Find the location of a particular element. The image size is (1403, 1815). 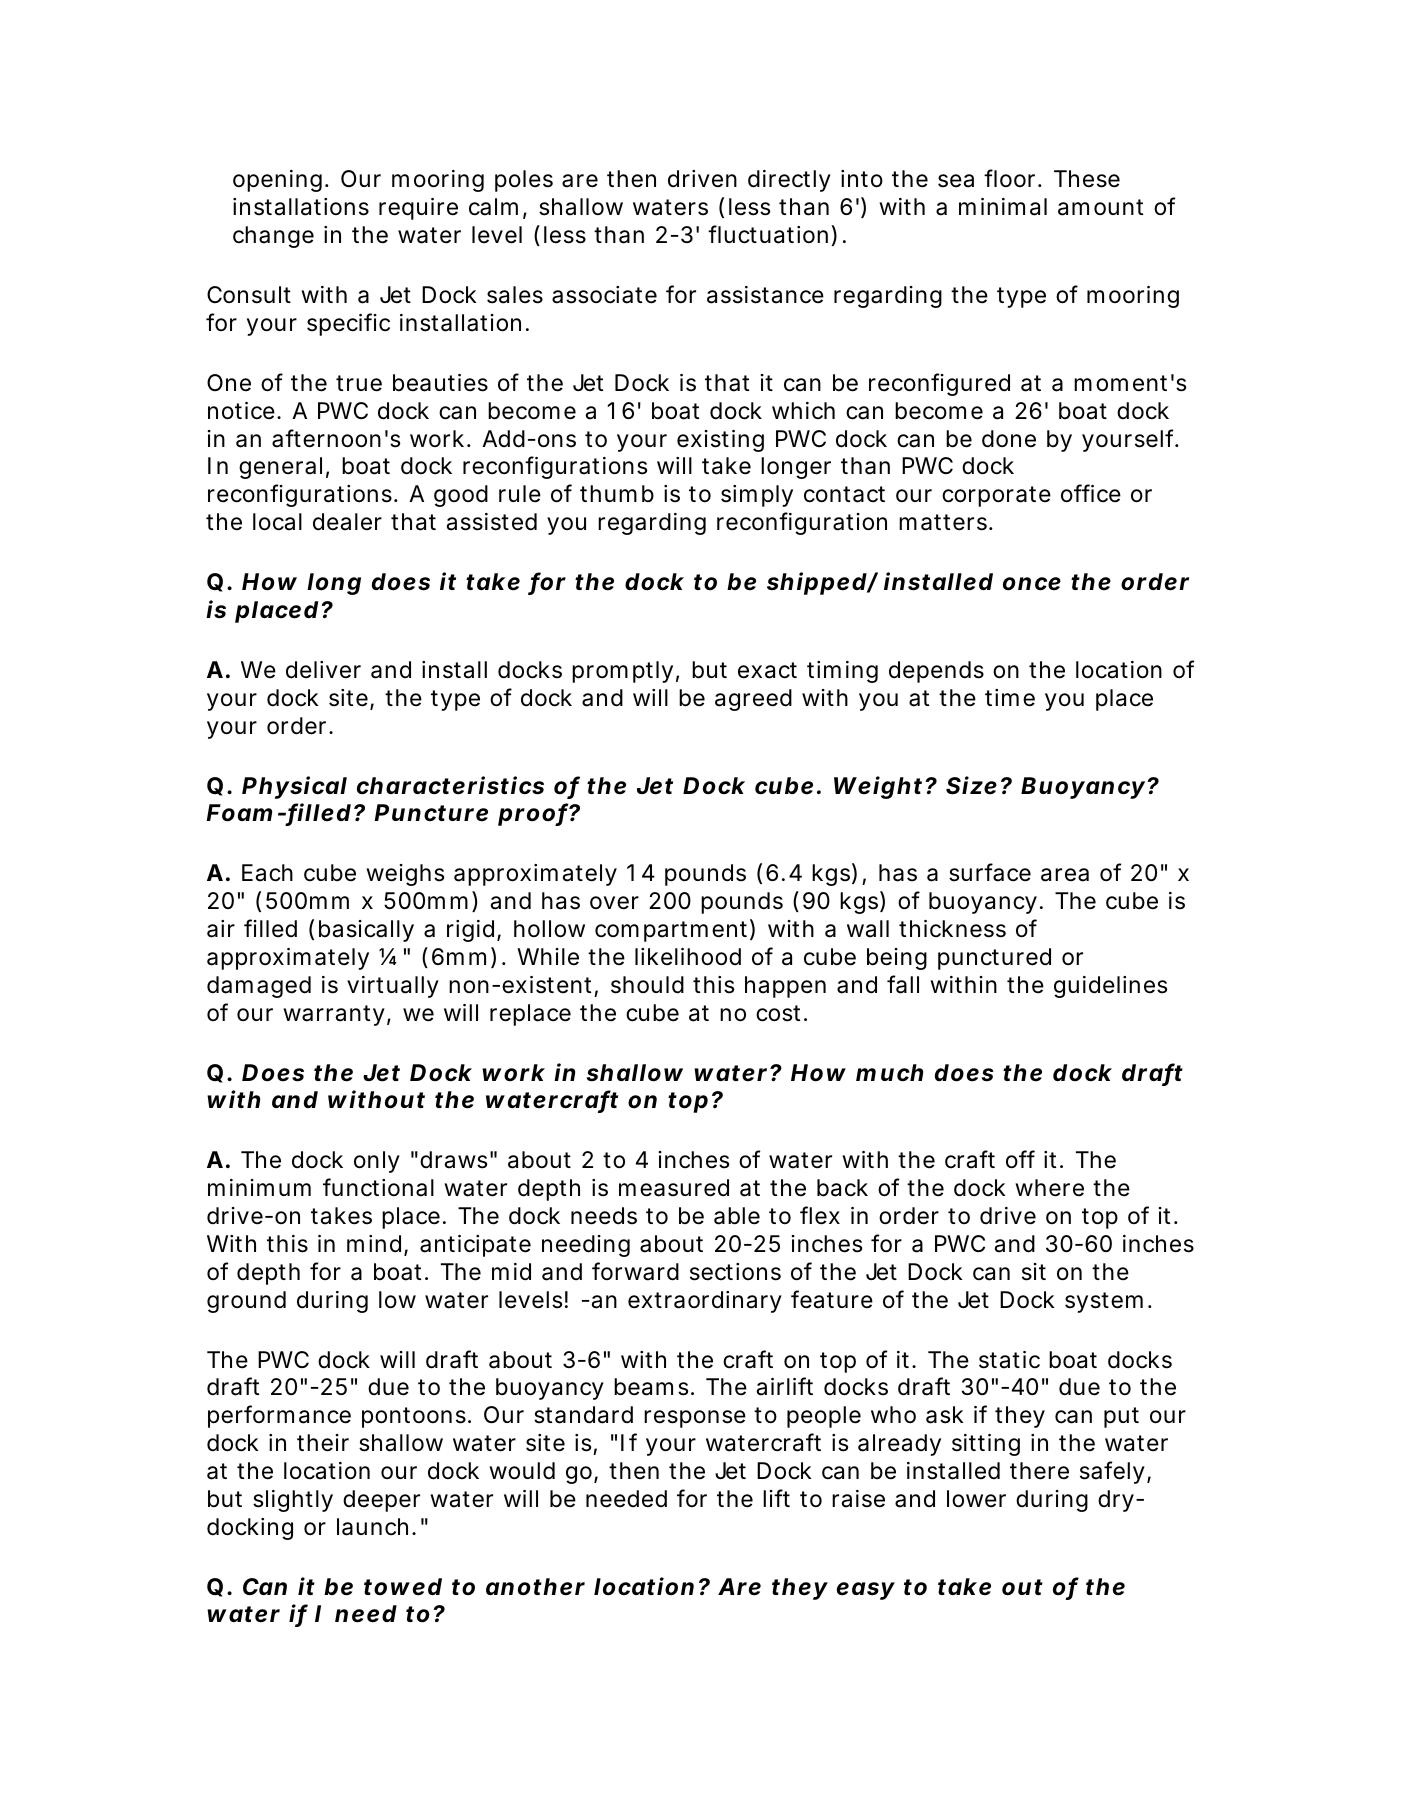

weighs is located at coordinates (405, 875).
